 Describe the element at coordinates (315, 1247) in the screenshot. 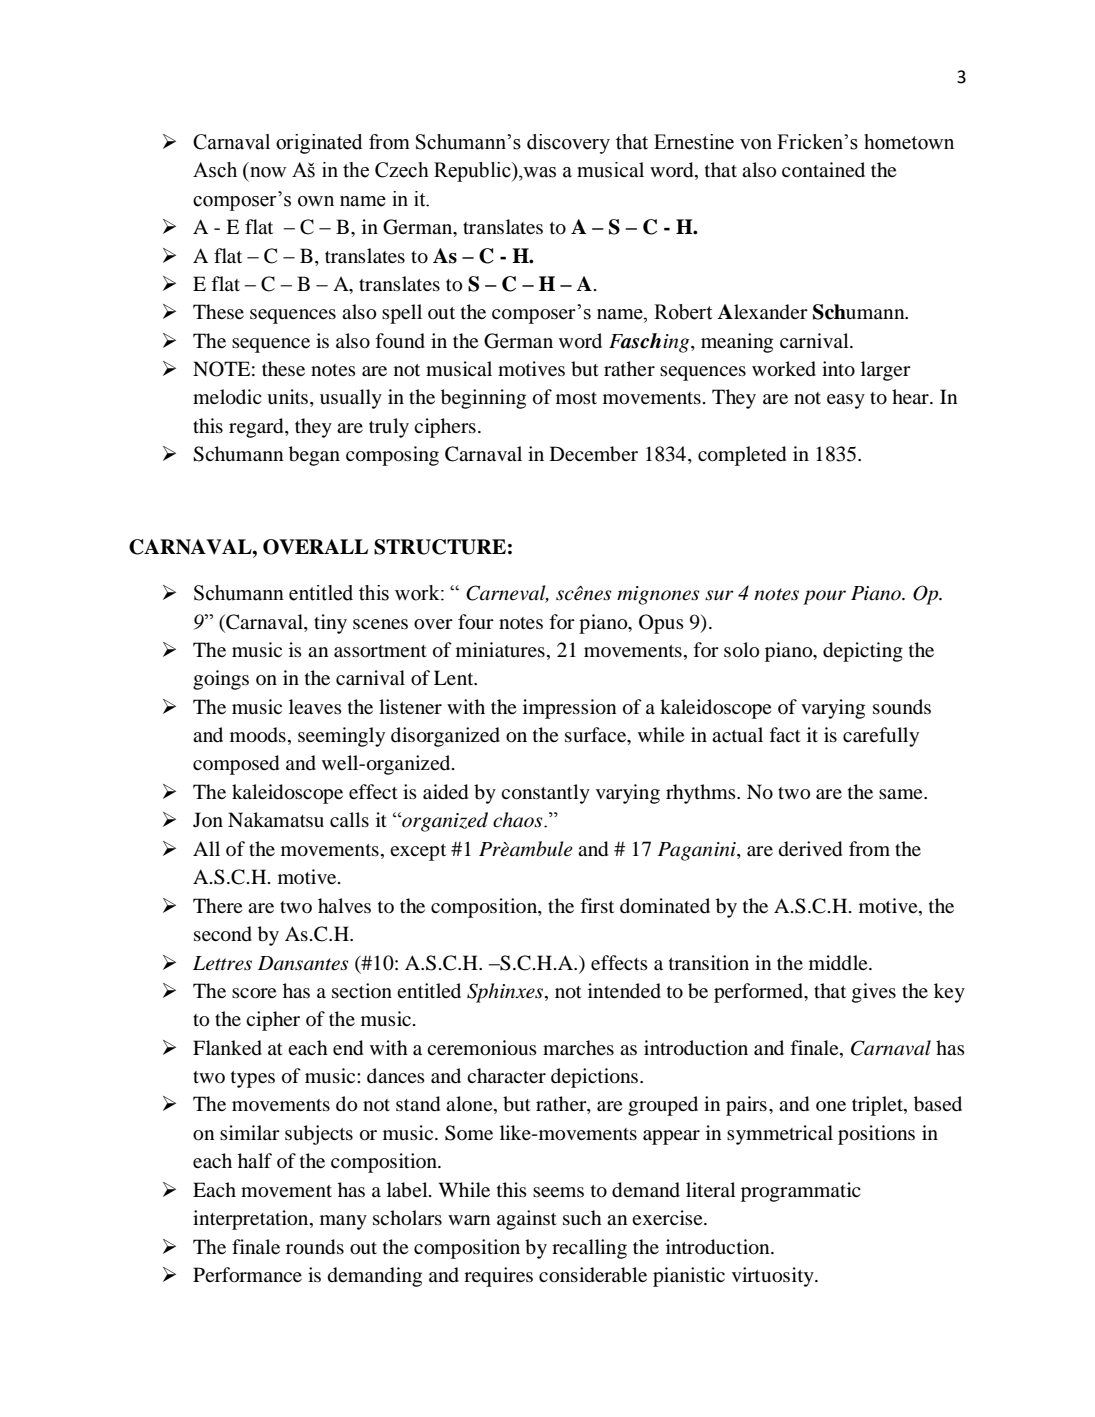

I see `rounds` at that location.
